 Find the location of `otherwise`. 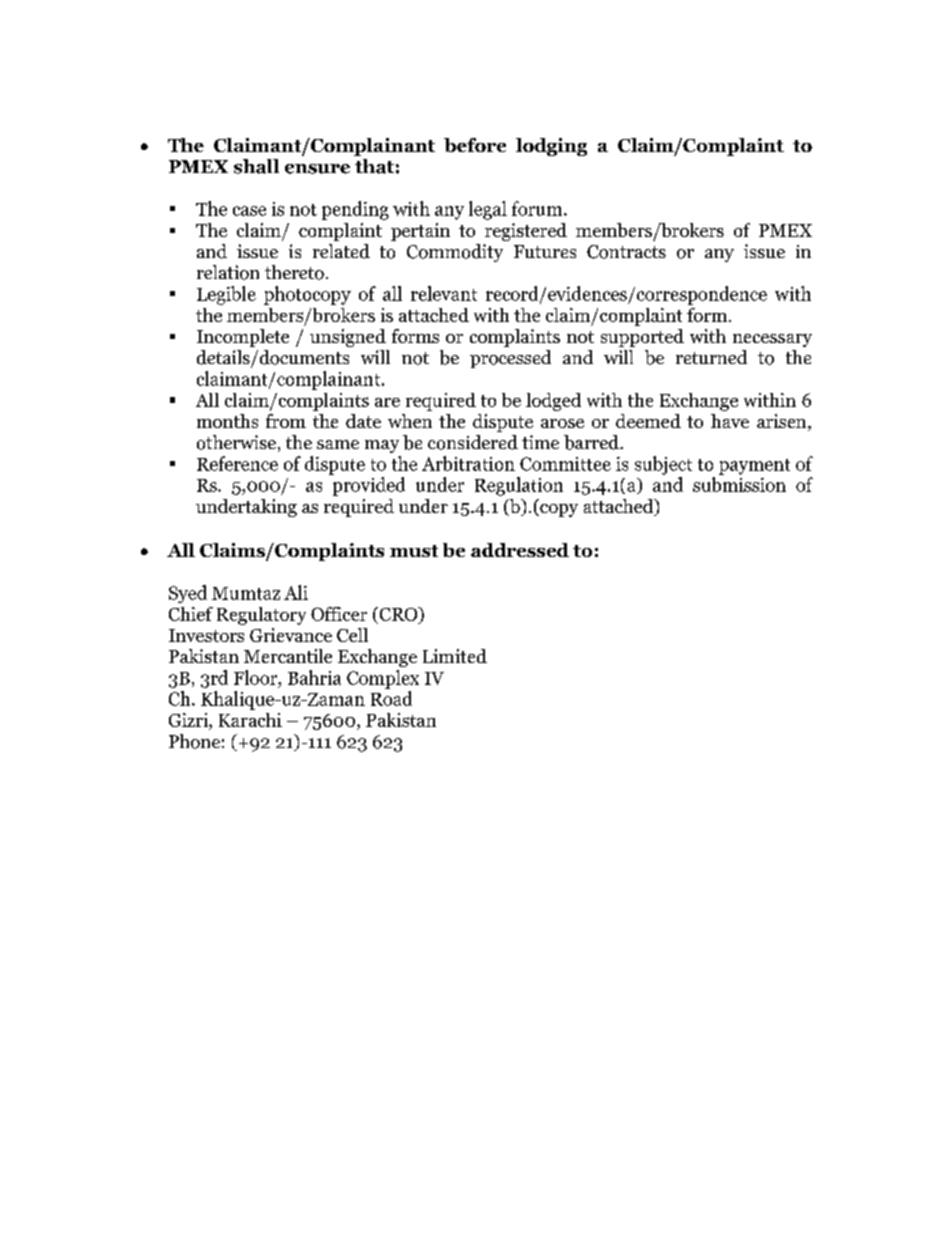

otherwise is located at coordinates (236, 442).
